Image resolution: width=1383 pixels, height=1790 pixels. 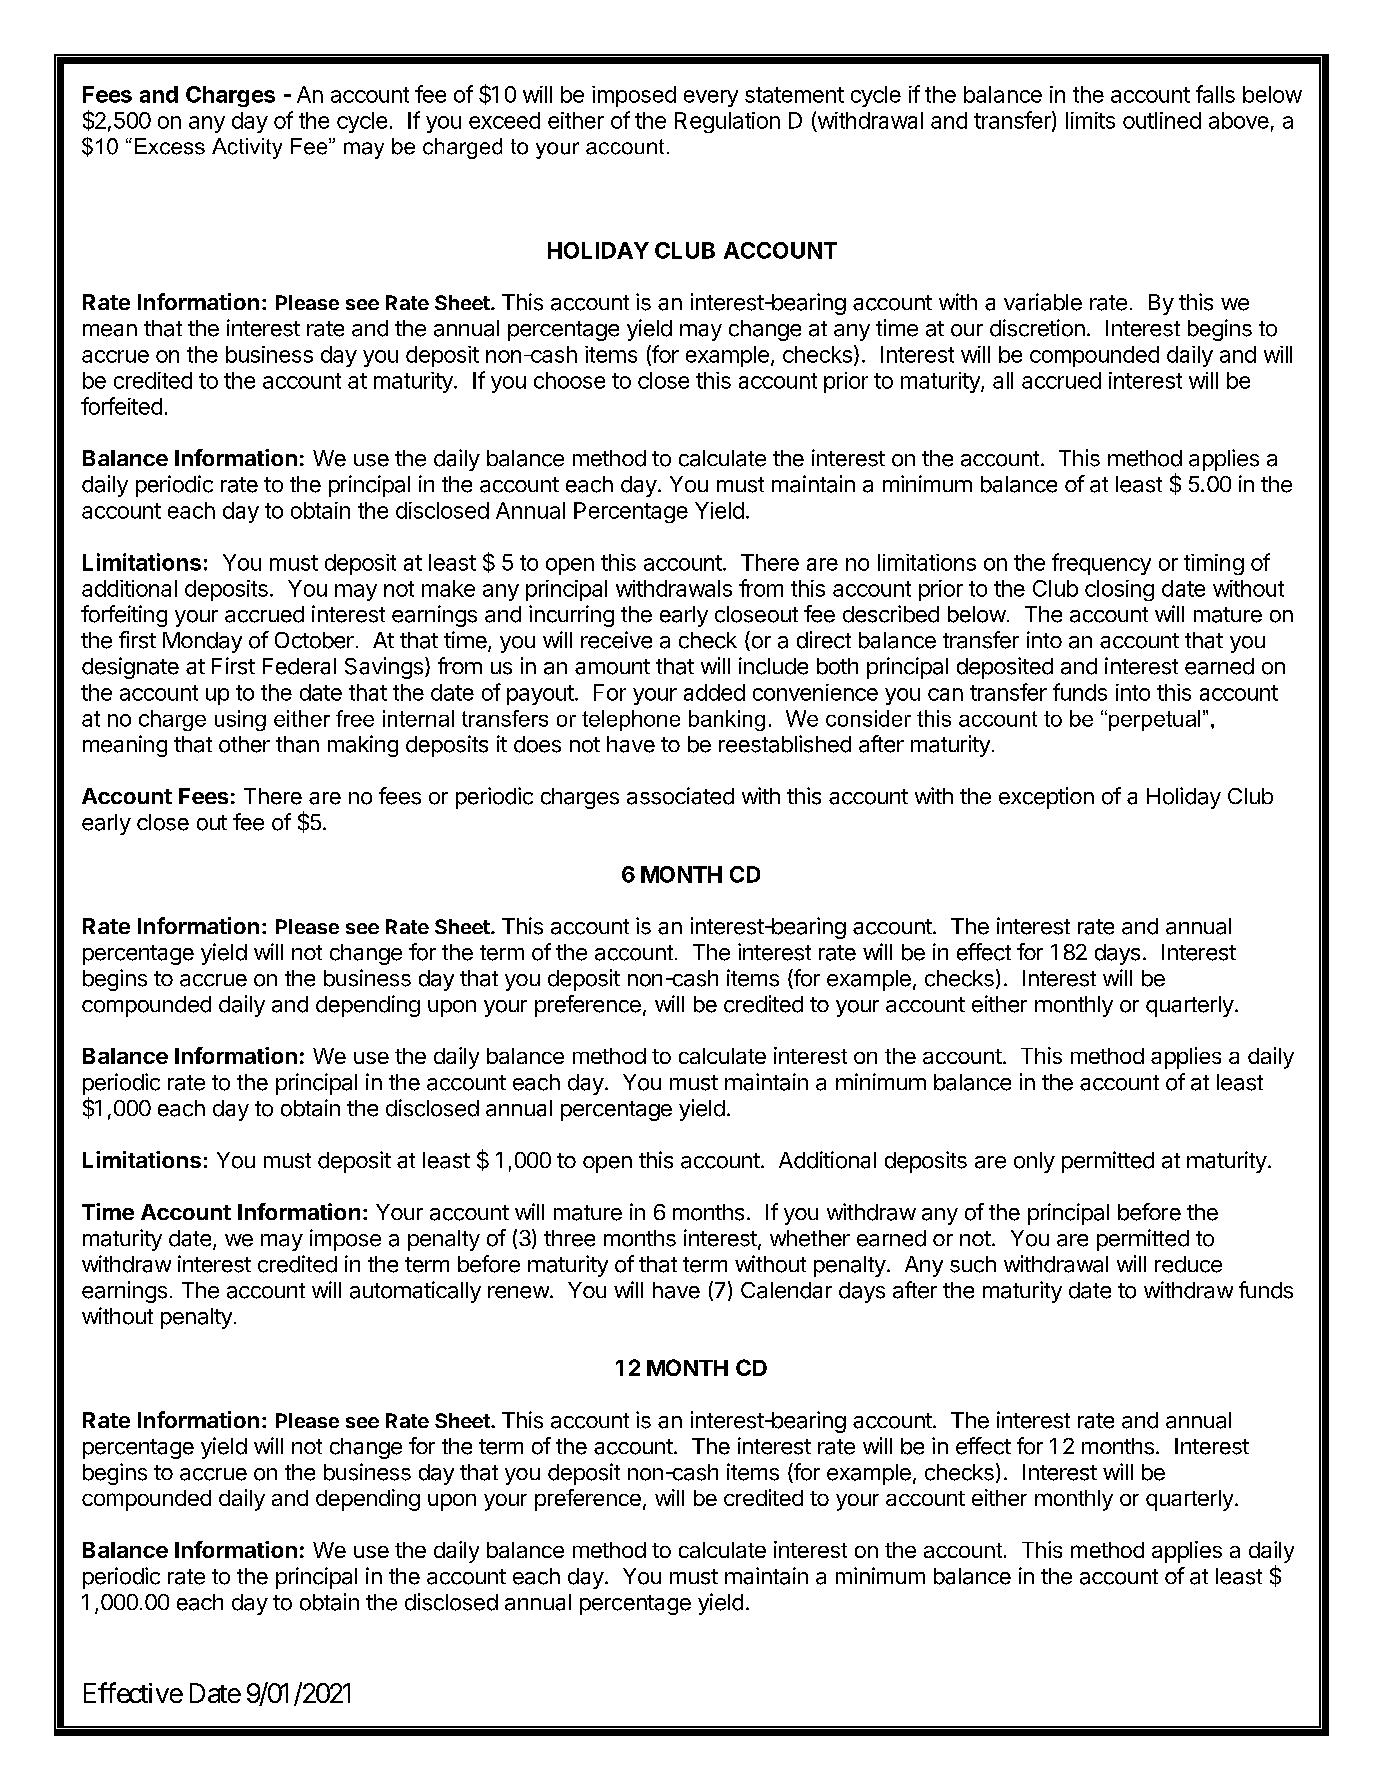 What do you see at coordinates (727, 122) in the screenshot?
I see `Regulation` at bounding box center [727, 122].
